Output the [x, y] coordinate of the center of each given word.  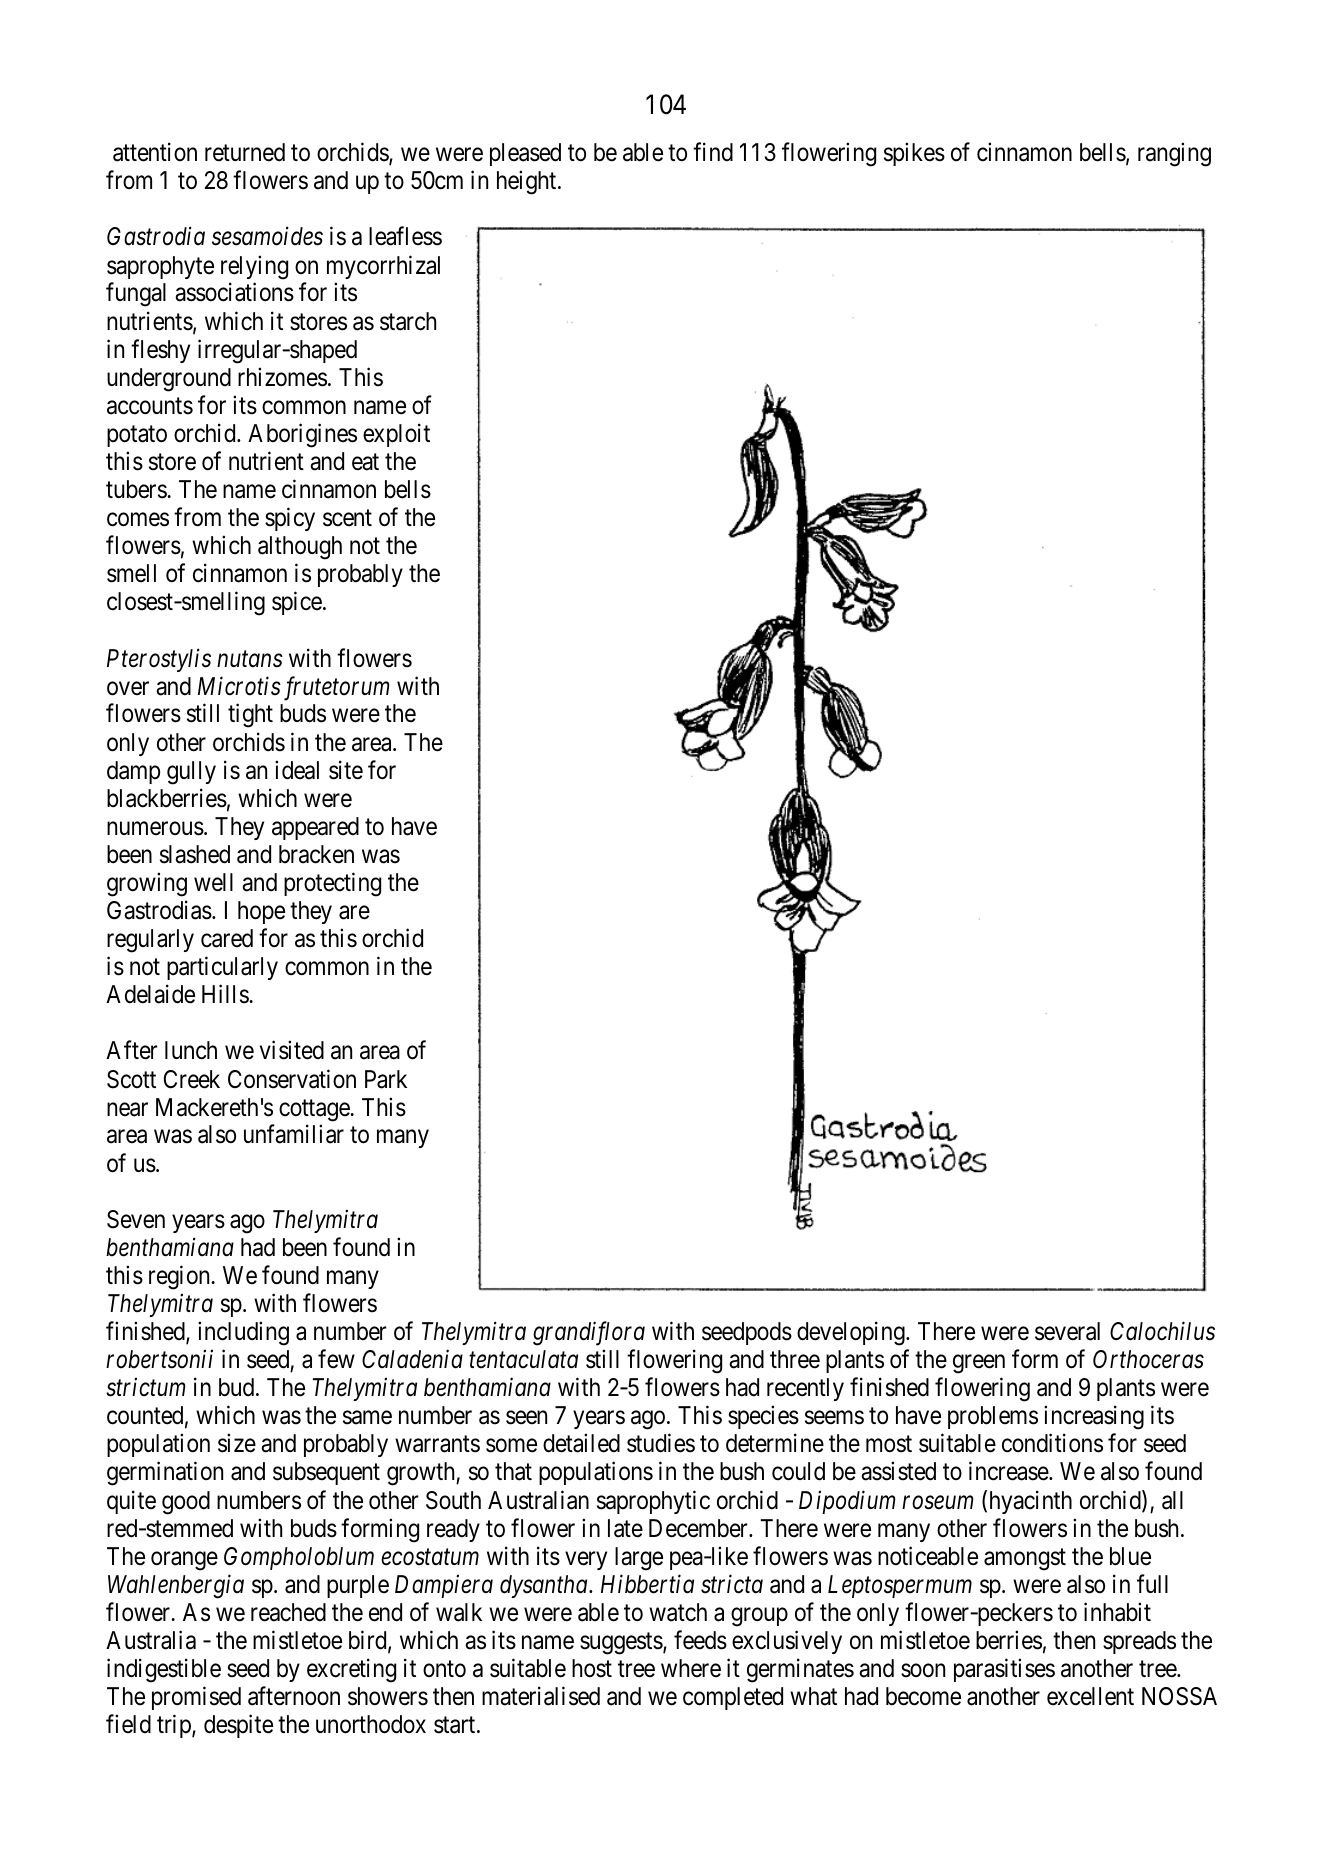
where [691, 1668]
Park [386, 1079]
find [713, 151]
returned [245, 152]
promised [196, 1698]
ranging [1174, 154]
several [1067, 1331]
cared [227, 938]
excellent [1090, 1696]
